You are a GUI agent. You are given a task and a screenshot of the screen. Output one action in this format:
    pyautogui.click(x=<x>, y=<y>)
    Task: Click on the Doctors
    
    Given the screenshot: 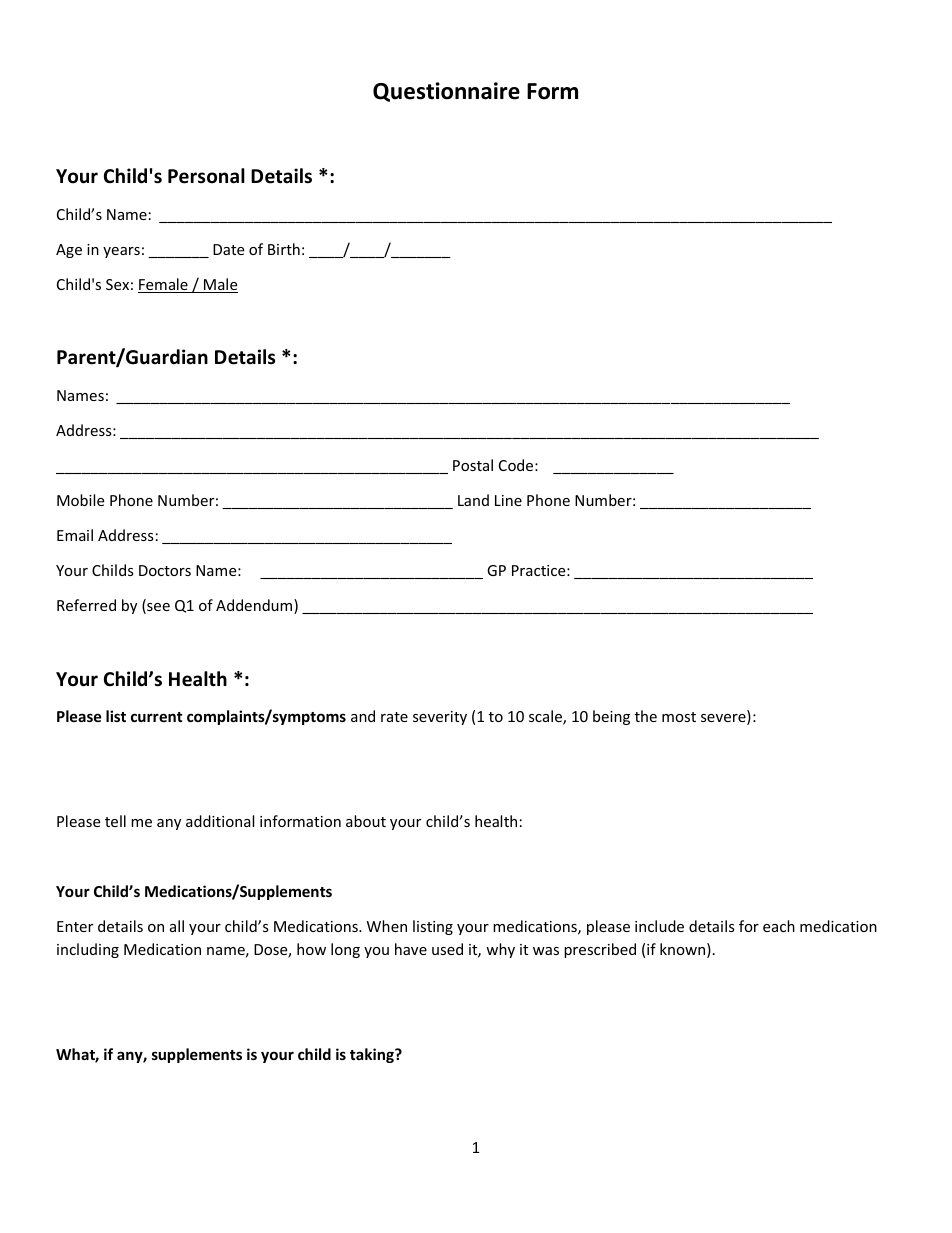 What is the action you would take?
    pyautogui.click(x=165, y=570)
